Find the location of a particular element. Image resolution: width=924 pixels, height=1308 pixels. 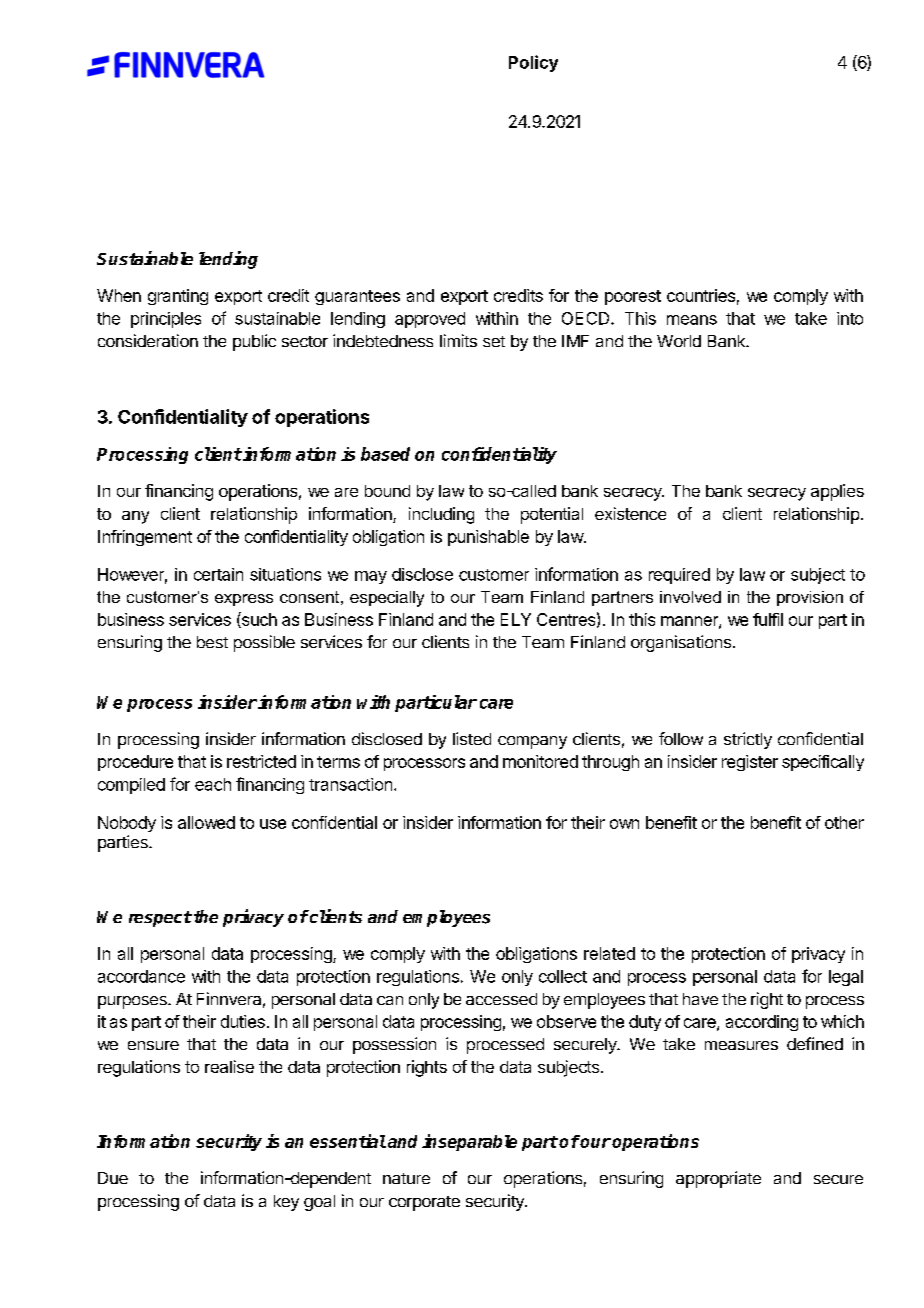

register is located at coordinates (750, 763).
